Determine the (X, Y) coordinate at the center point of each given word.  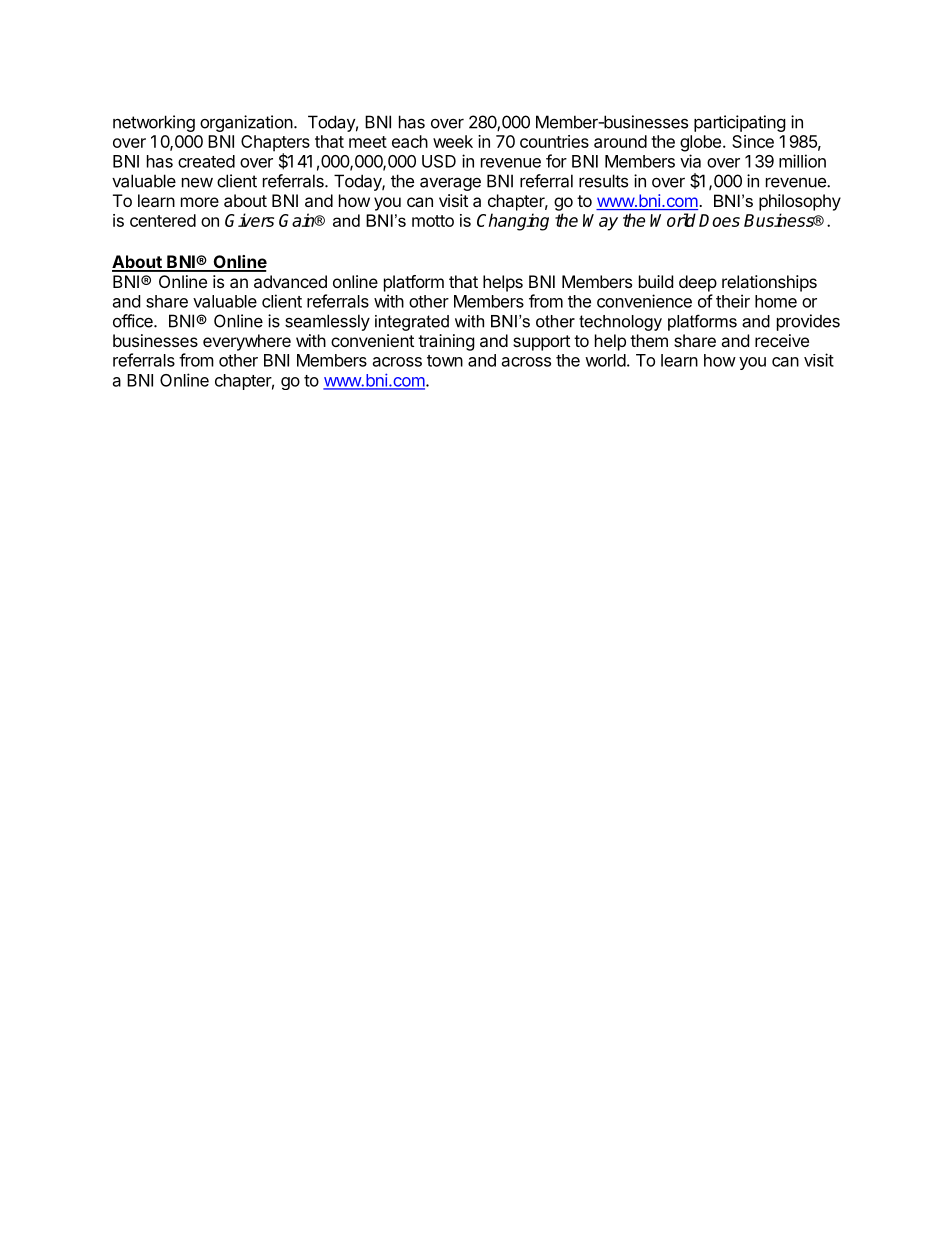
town (445, 361)
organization (246, 123)
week (453, 141)
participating (740, 123)
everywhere (247, 342)
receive (782, 340)
